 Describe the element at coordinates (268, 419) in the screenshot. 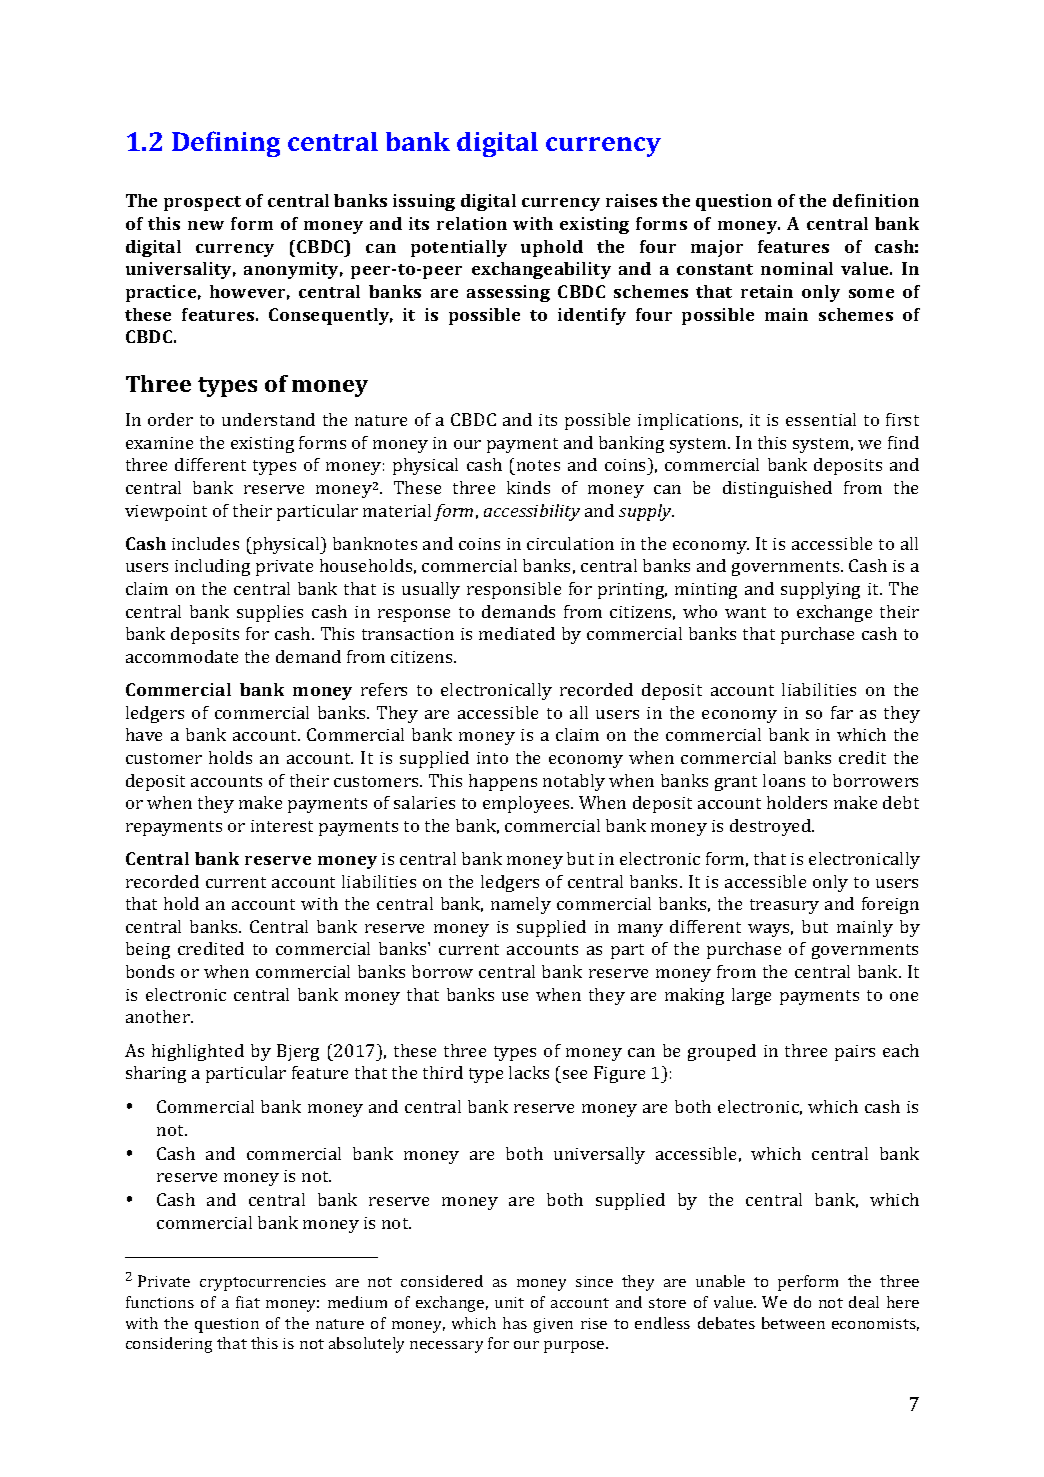

I see `understand` at that location.
